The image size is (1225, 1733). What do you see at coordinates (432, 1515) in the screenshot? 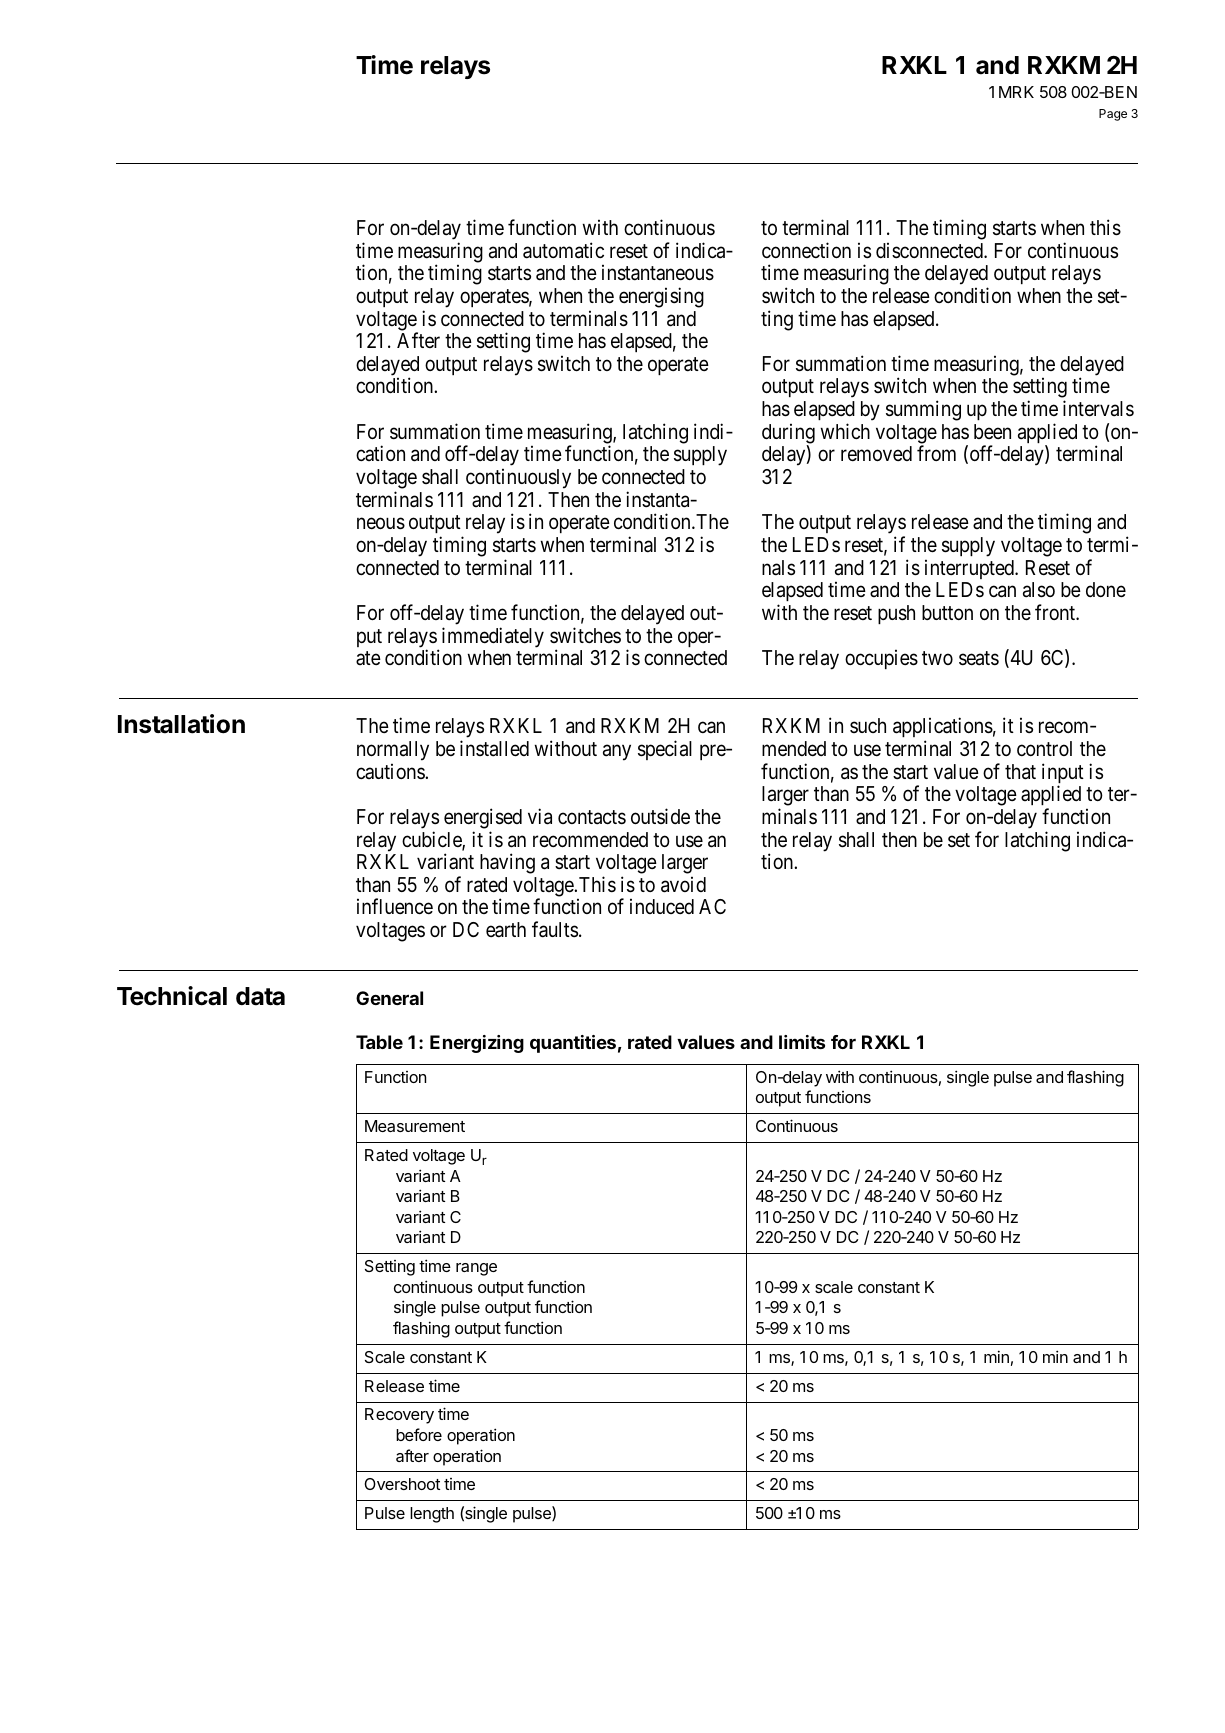
I see `length` at bounding box center [432, 1515].
